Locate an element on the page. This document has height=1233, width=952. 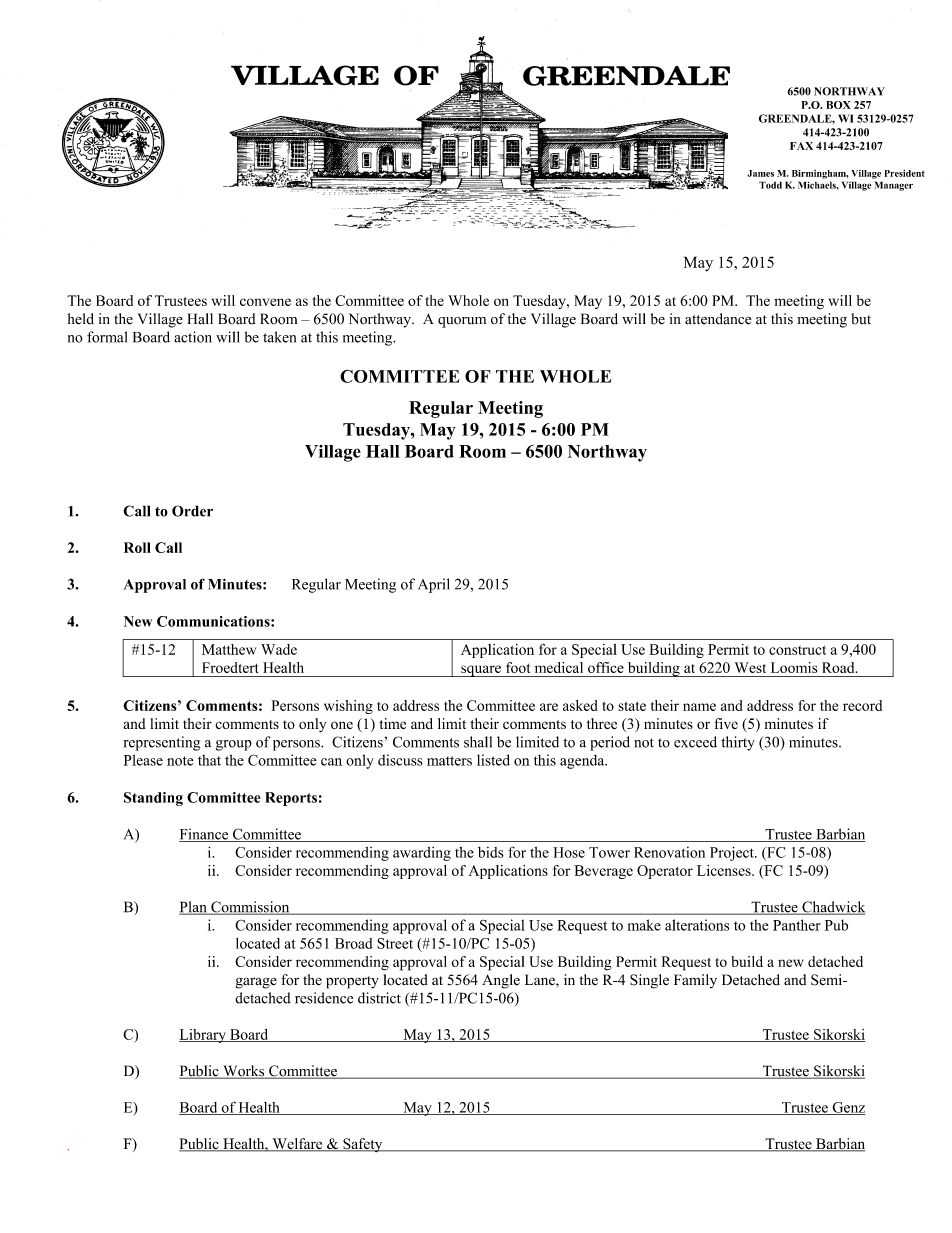
Genz is located at coordinates (847, 1108).
